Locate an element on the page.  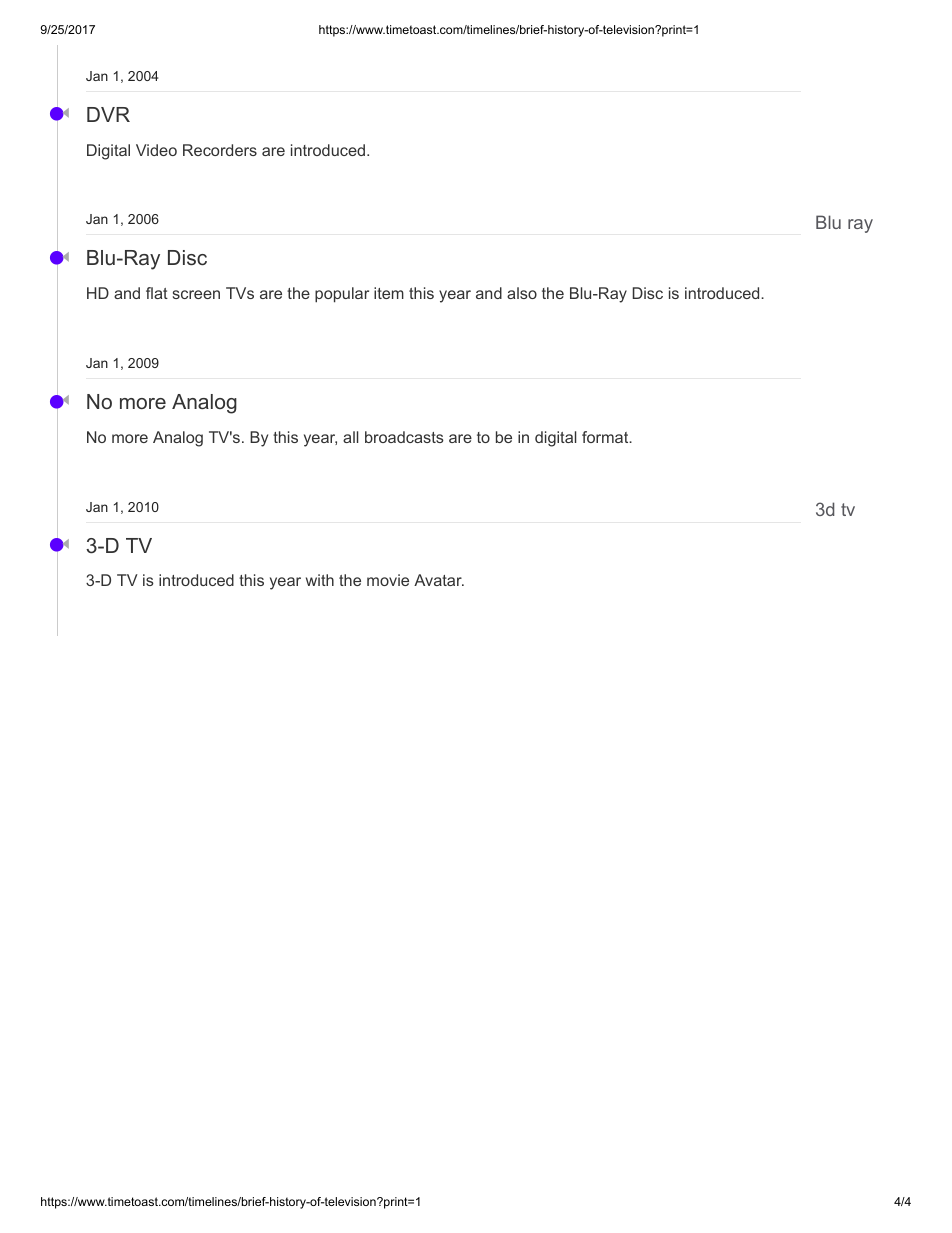
movie is located at coordinates (388, 580).
